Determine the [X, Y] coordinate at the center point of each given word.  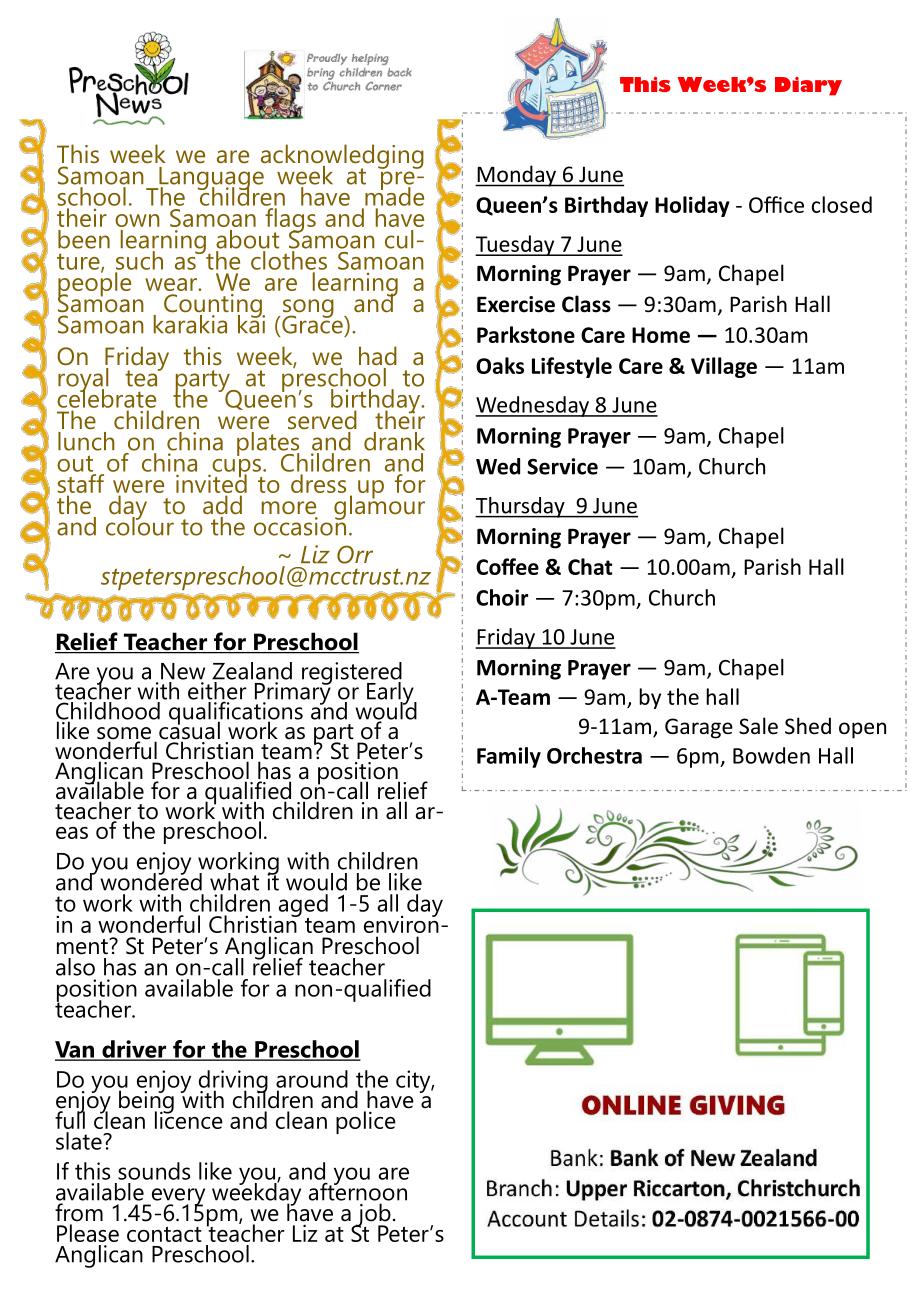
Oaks [500, 365]
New [183, 671]
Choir [502, 597]
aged [303, 906]
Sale [758, 726]
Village [724, 367]
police [366, 1122]
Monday [516, 176]
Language [210, 179]
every [177, 1198]
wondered [151, 880]
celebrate [106, 397]
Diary [808, 86]
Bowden [771, 755]
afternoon [358, 1190]
